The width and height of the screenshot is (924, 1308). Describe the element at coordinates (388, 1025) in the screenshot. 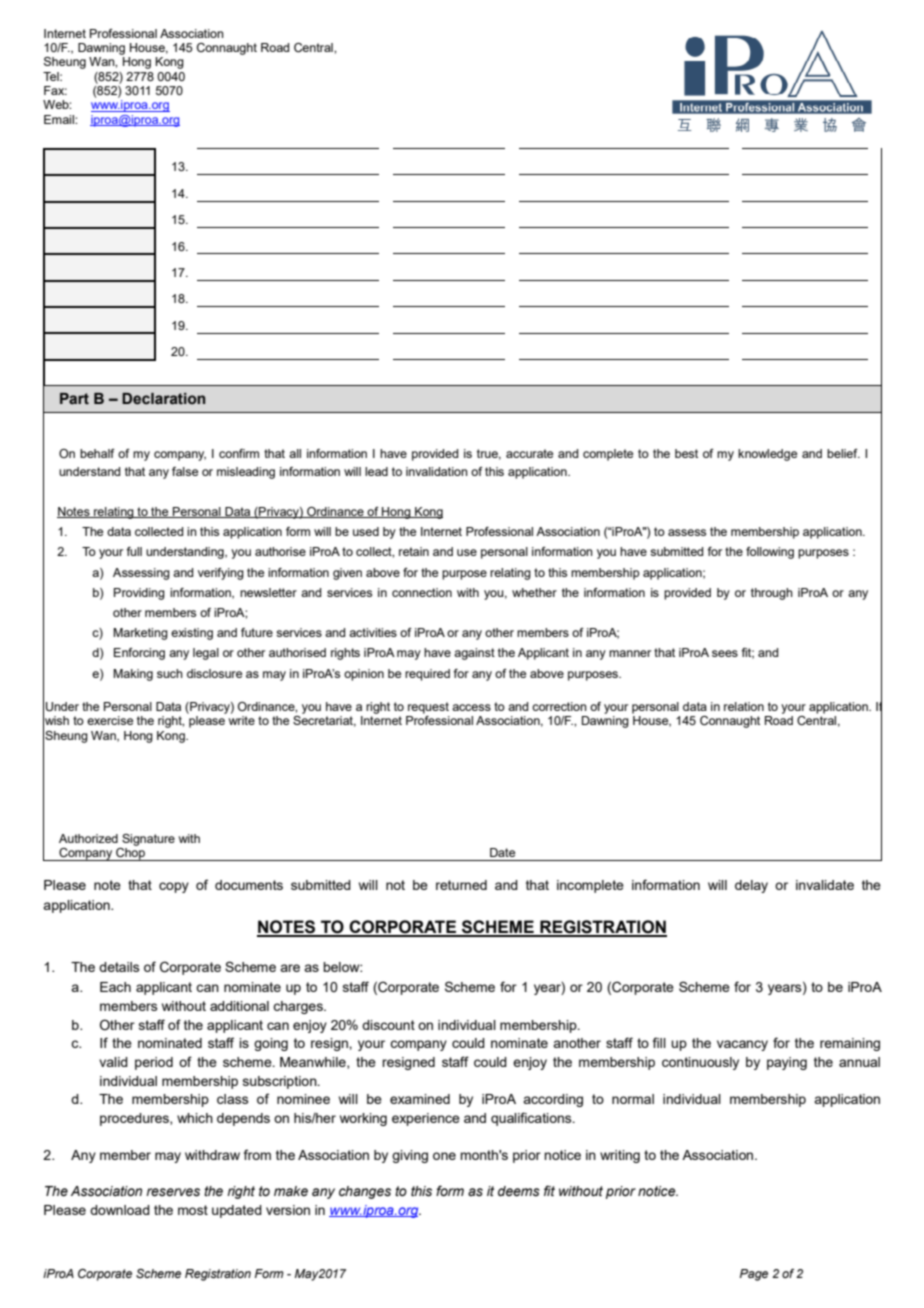

I see `discount` at that location.
